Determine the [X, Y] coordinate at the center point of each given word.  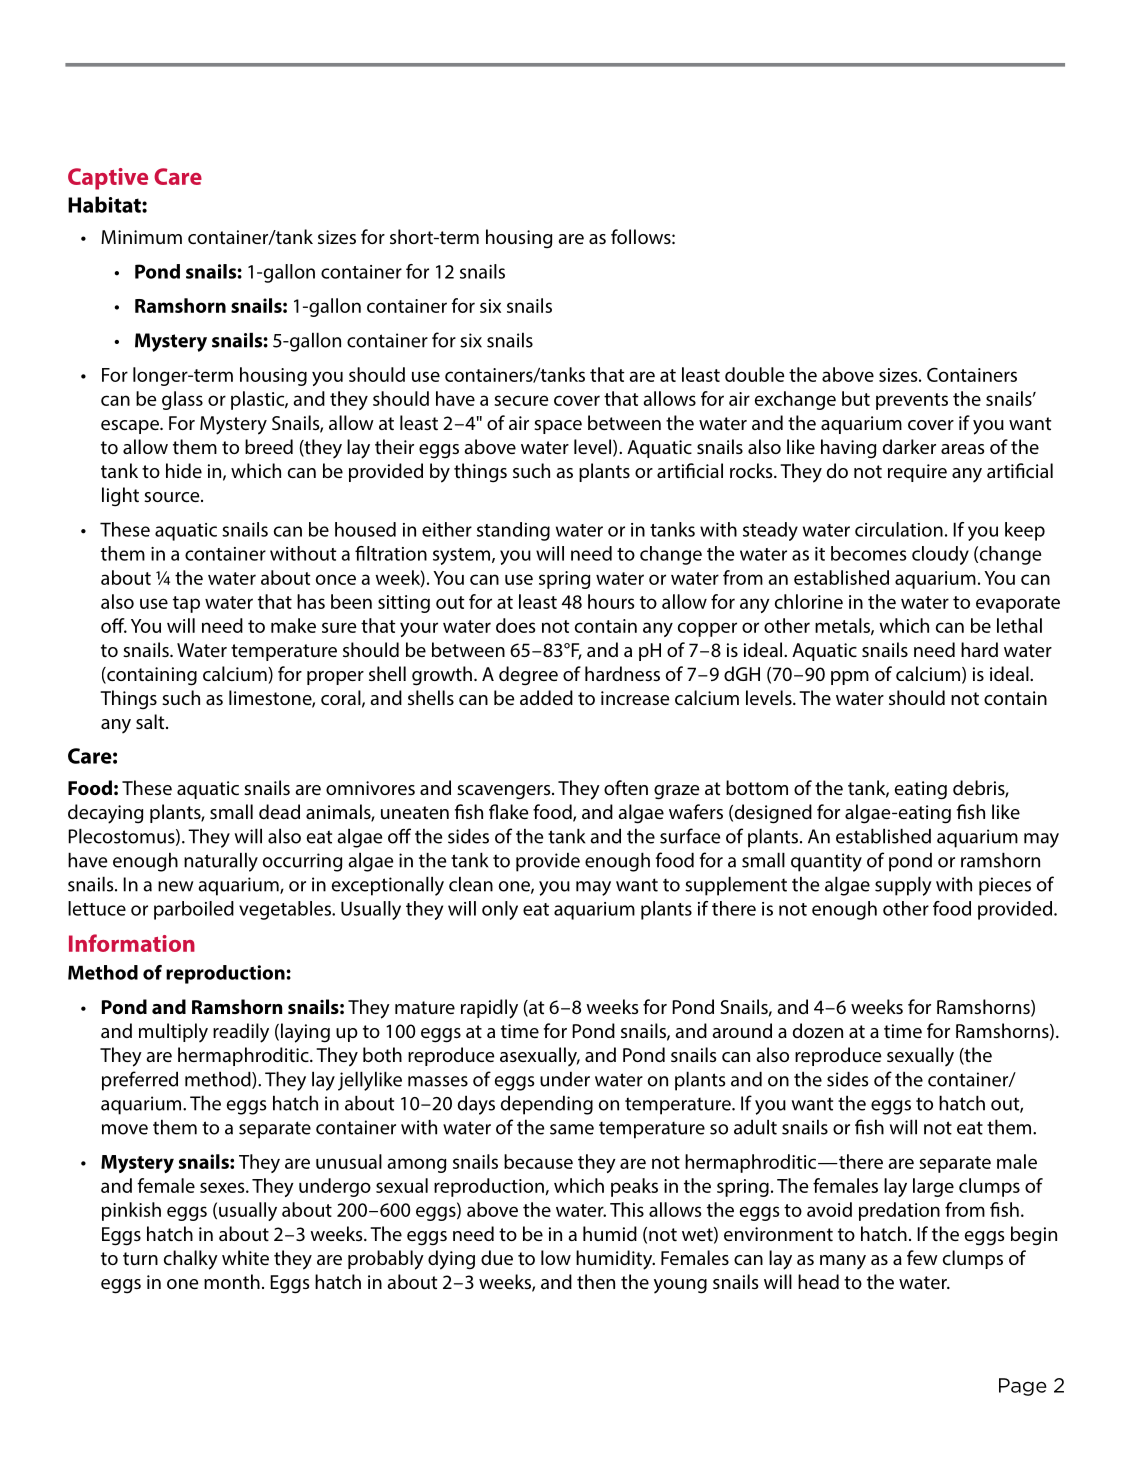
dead [279, 811]
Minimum [141, 237]
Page [1023, 1387]
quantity [826, 862]
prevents [912, 401]
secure [521, 400]
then [596, 1281]
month [232, 1281]
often [626, 787]
